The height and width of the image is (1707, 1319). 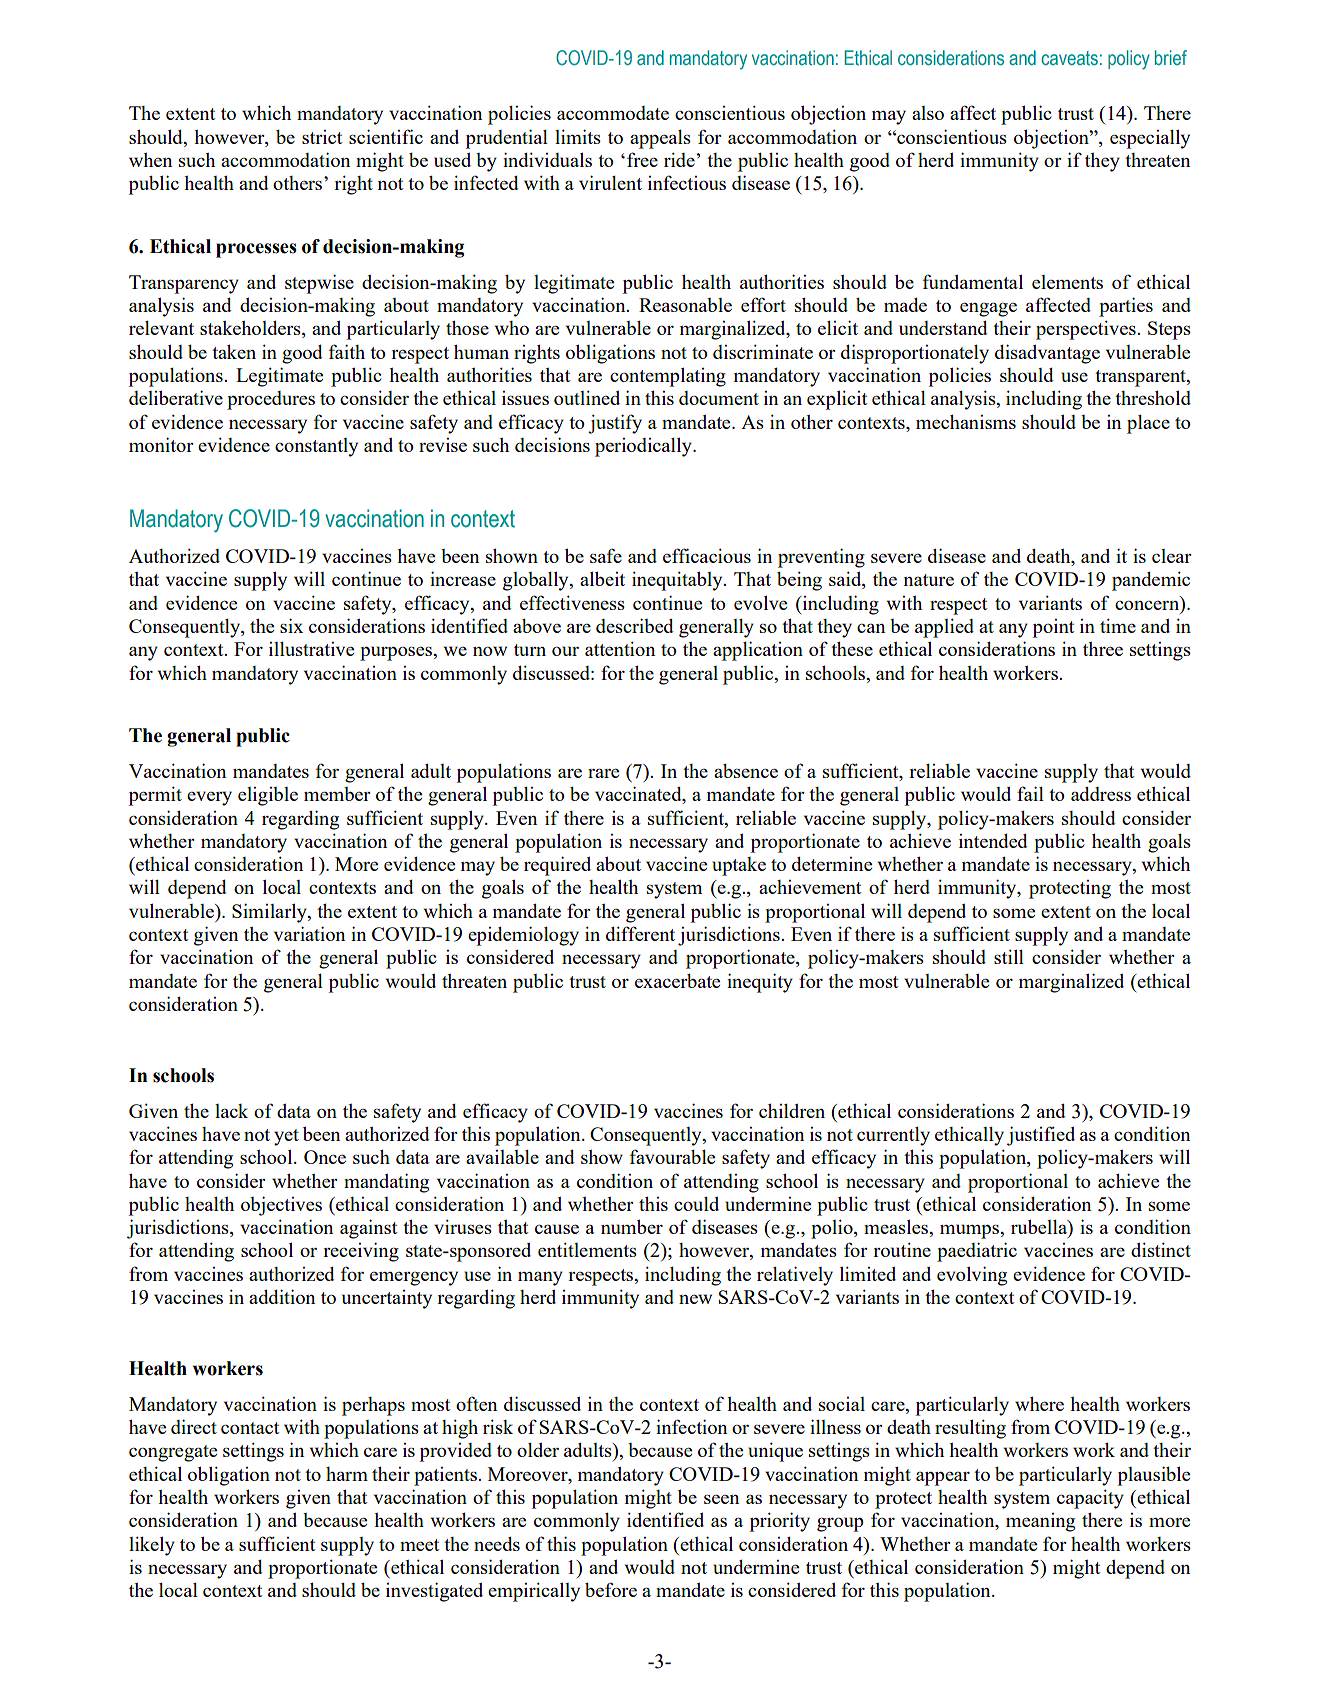 I want to click on six, so click(x=291, y=625).
